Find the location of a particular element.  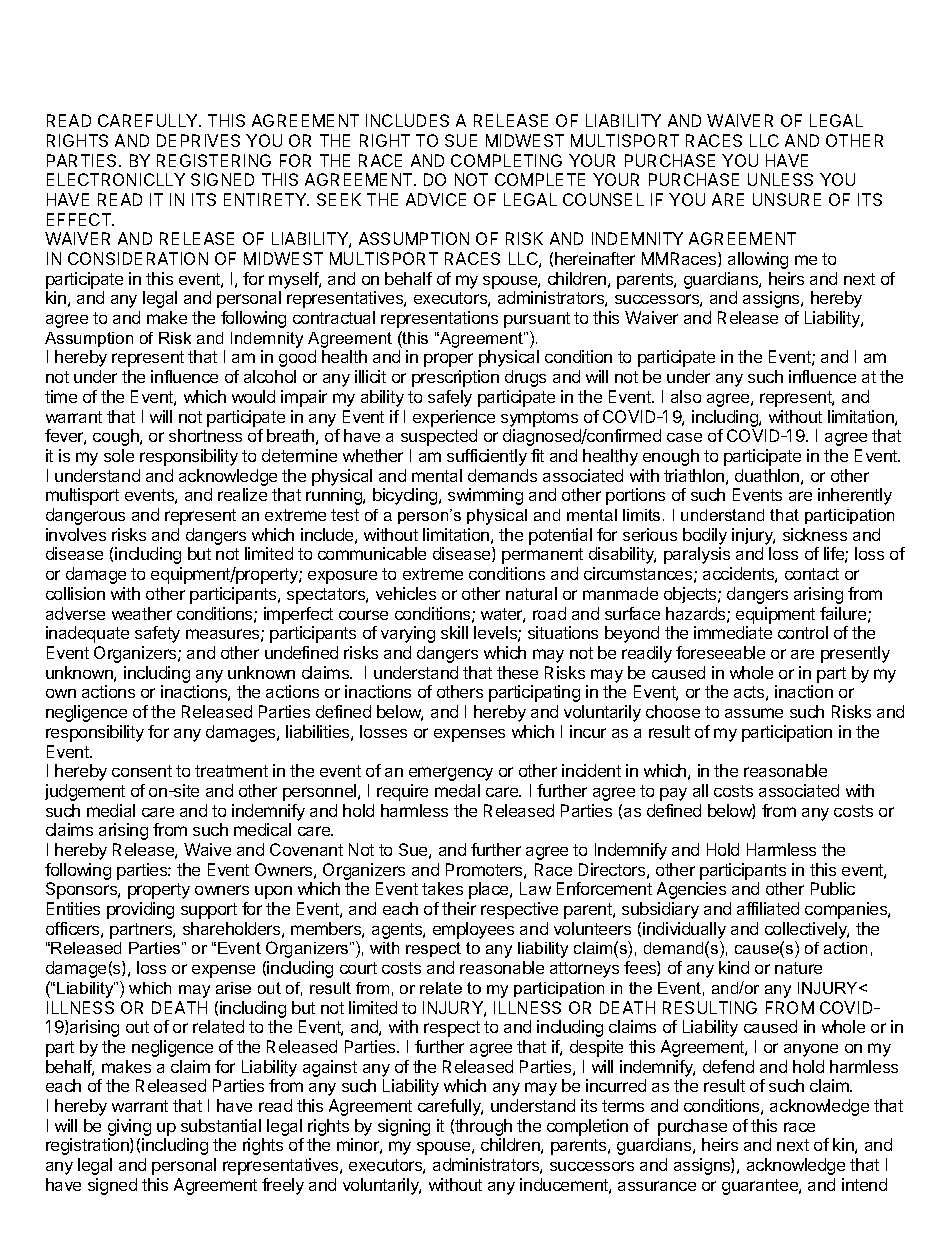

REGISTERING is located at coordinates (214, 160).
